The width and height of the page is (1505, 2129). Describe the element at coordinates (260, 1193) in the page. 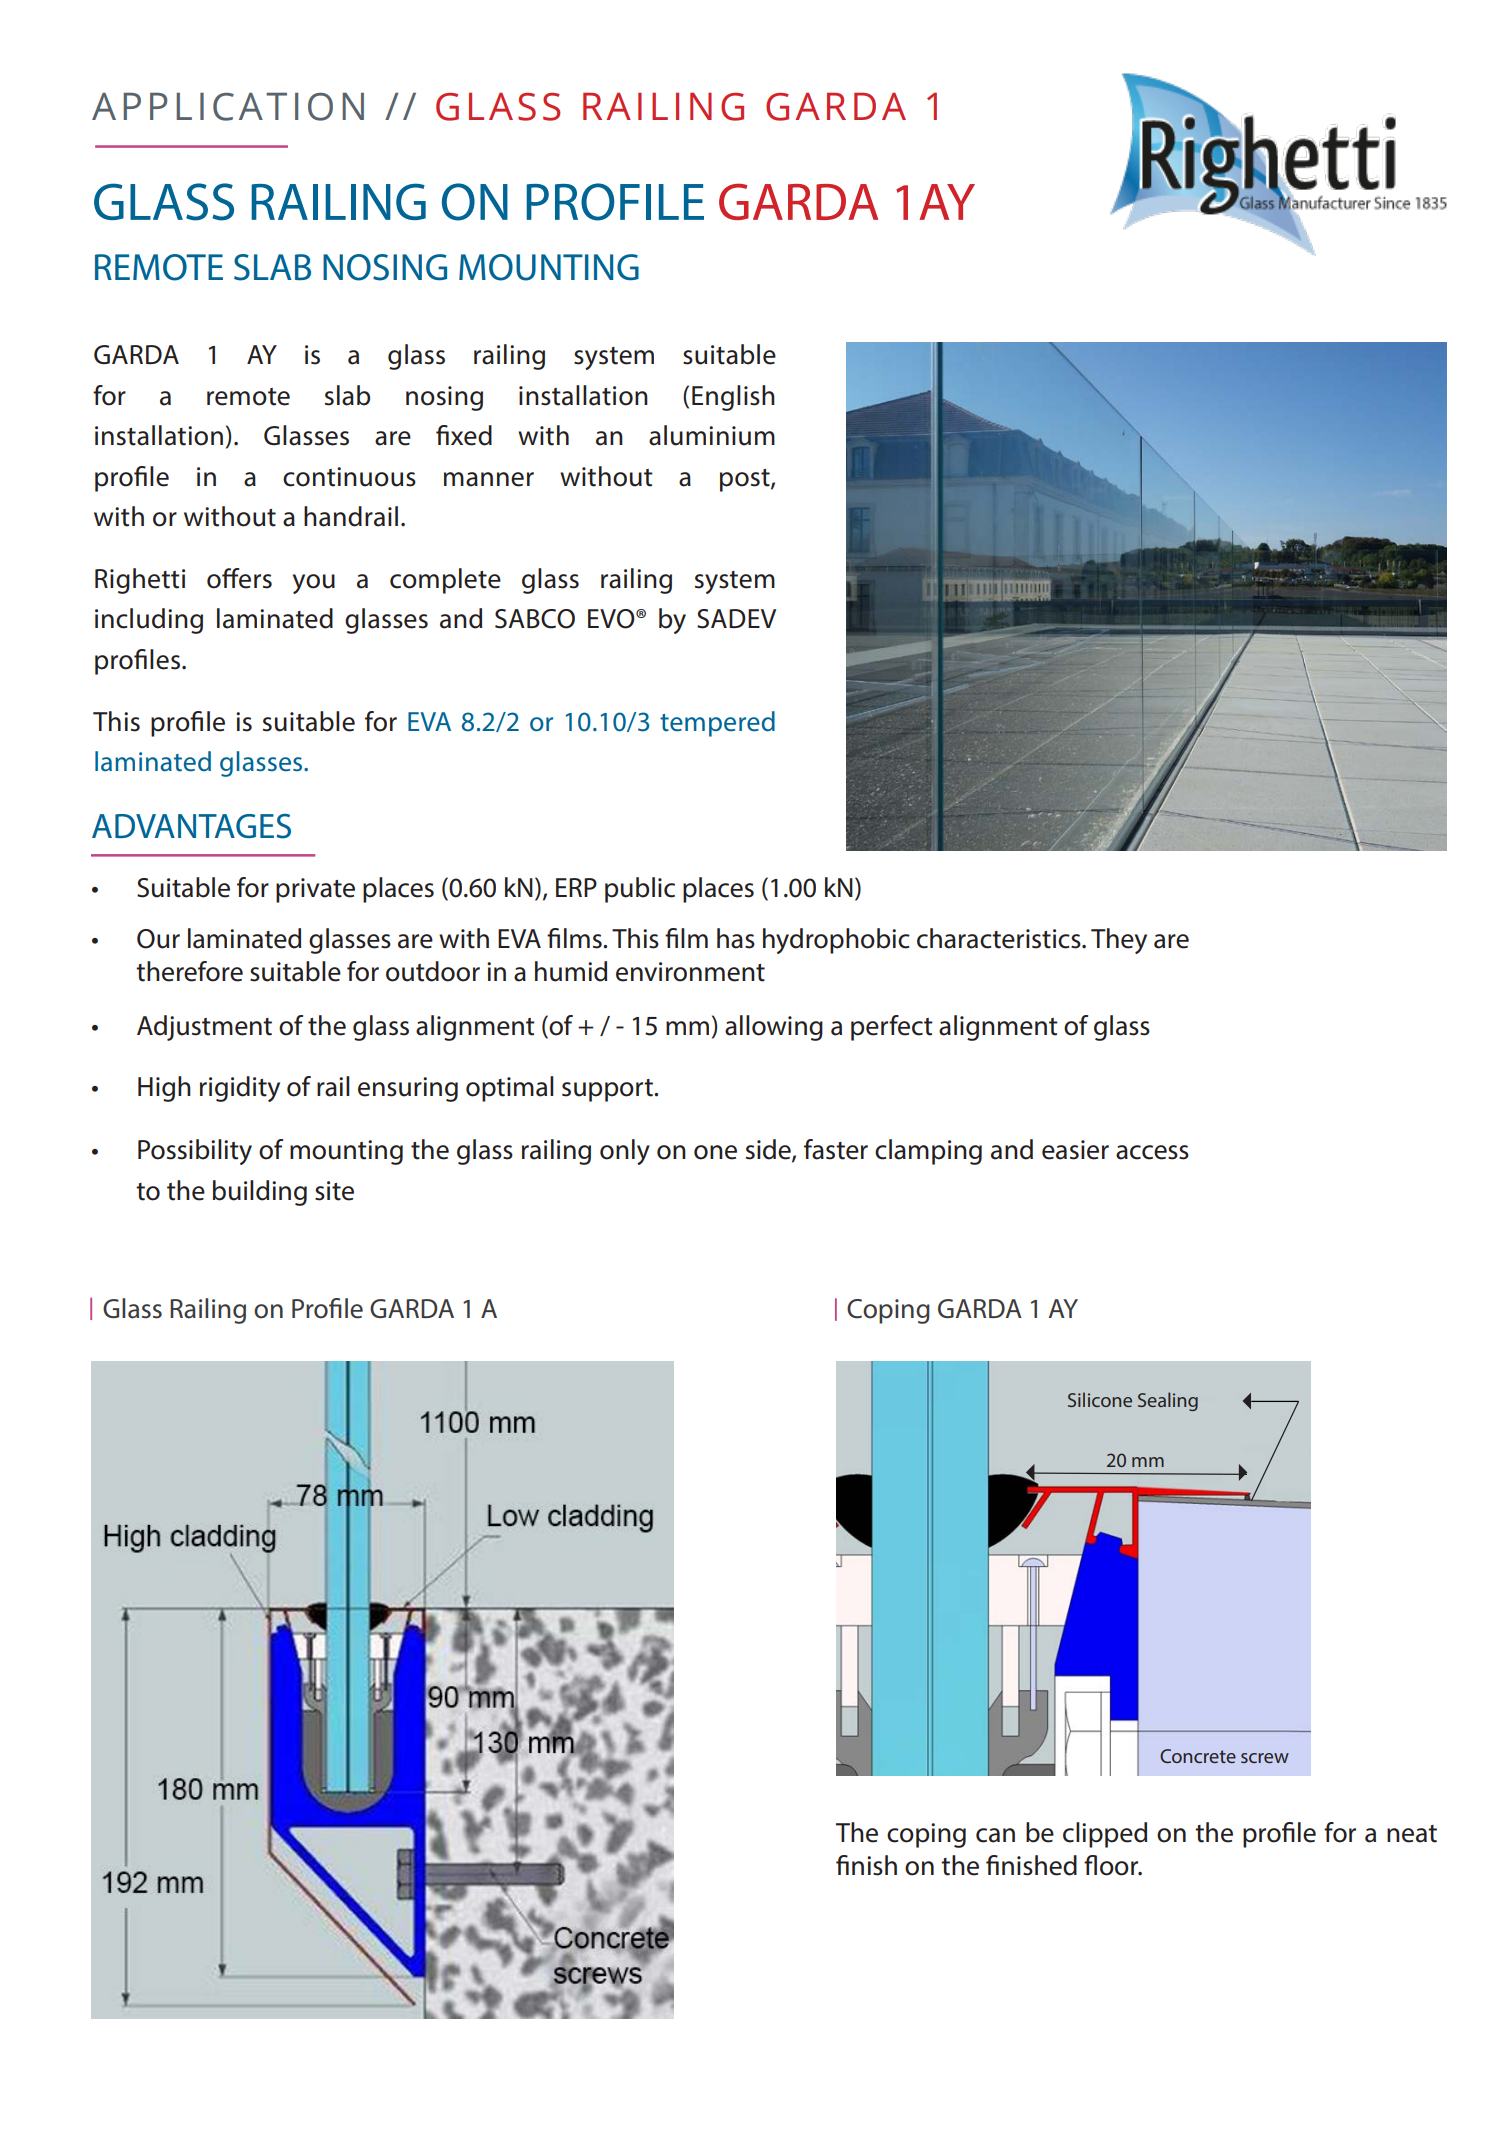

I see `building` at that location.
